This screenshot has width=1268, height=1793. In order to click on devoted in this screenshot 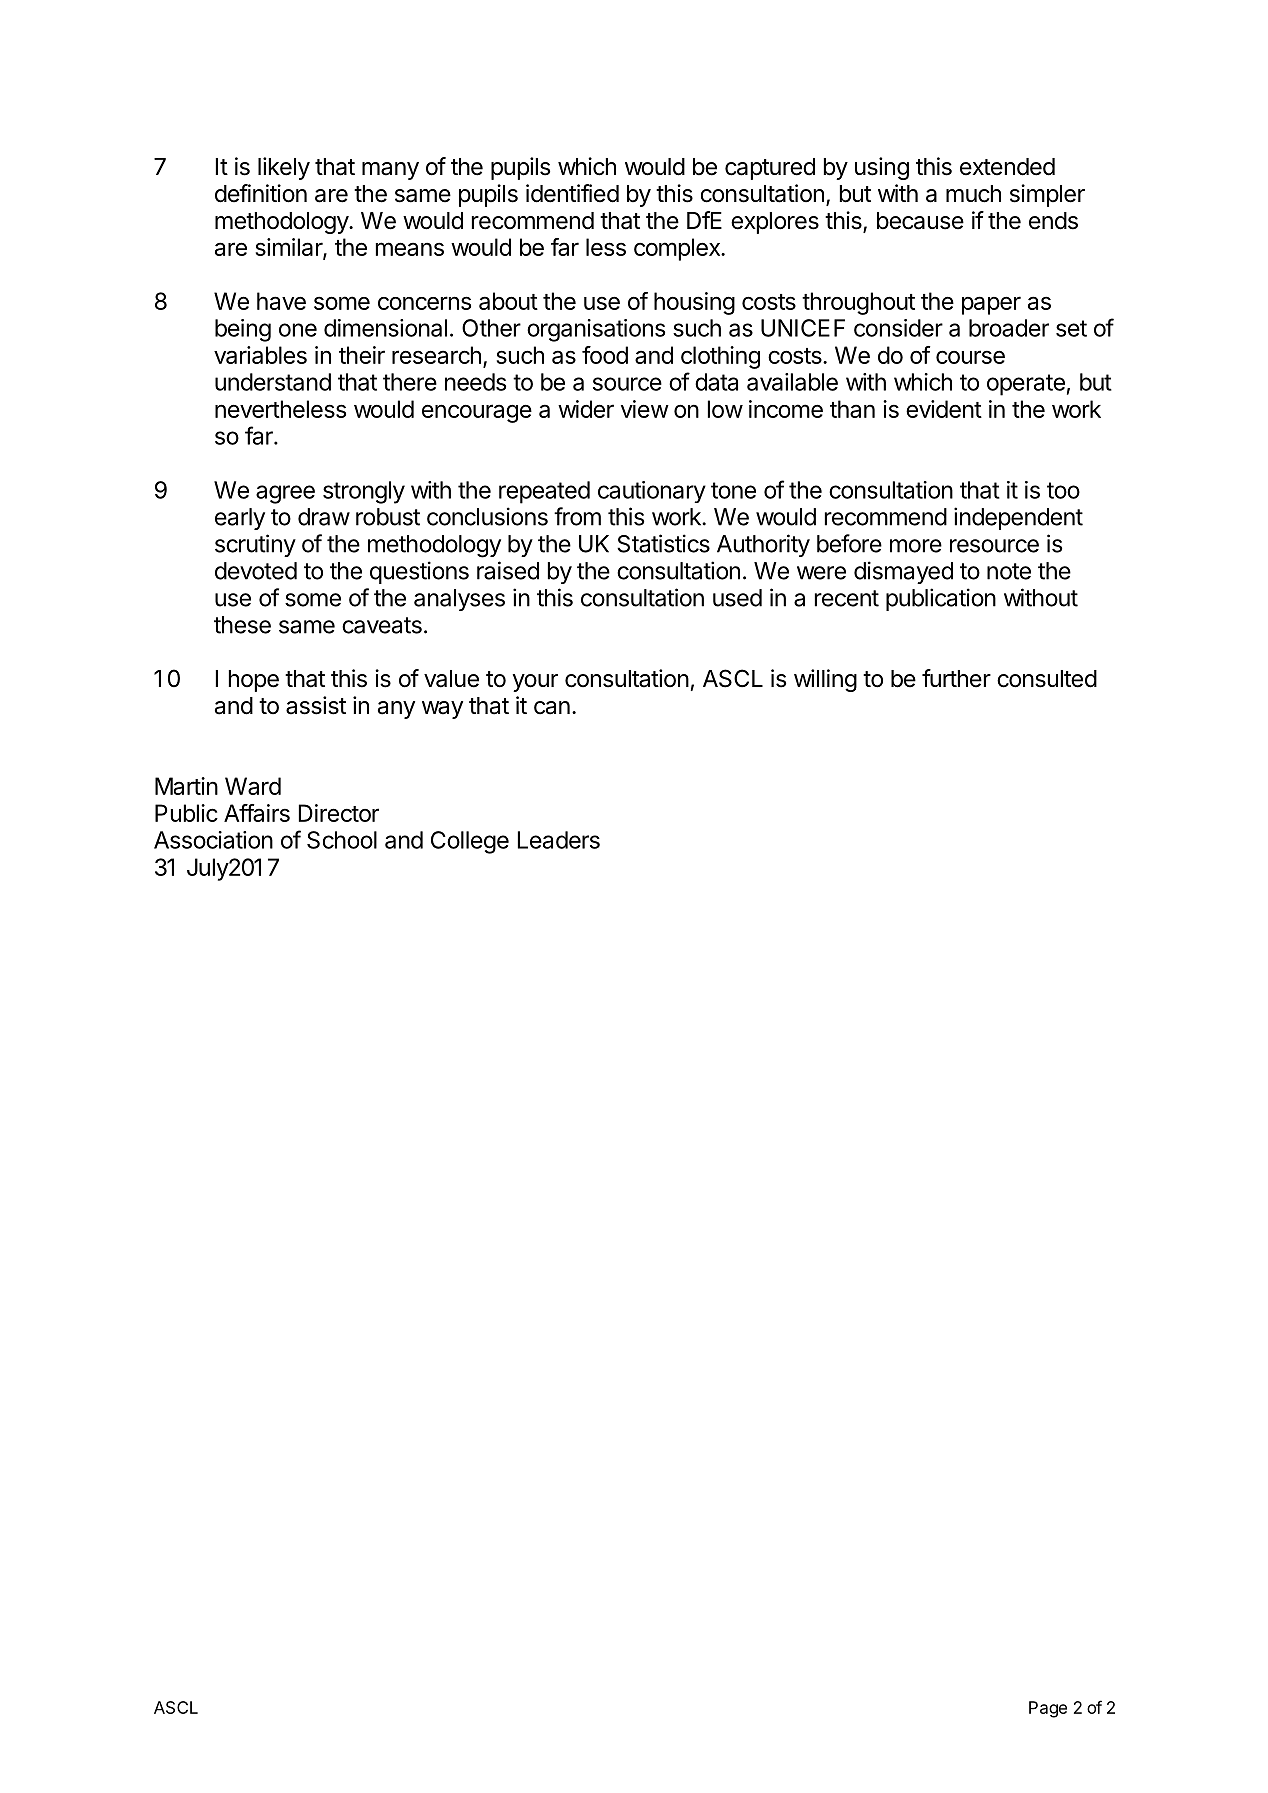, I will do `click(256, 571)`.
